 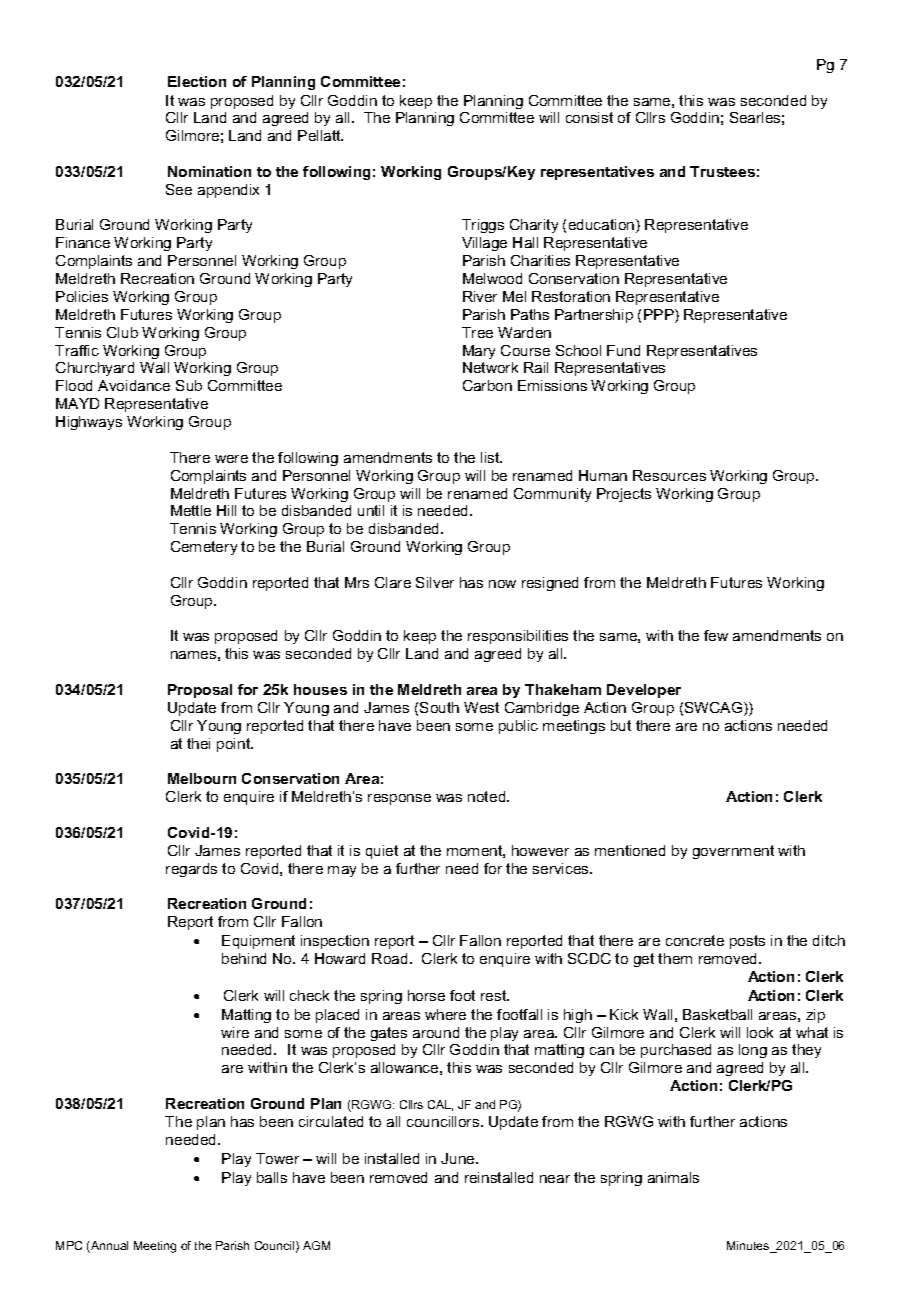 I want to click on quiet, so click(x=382, y=852).
